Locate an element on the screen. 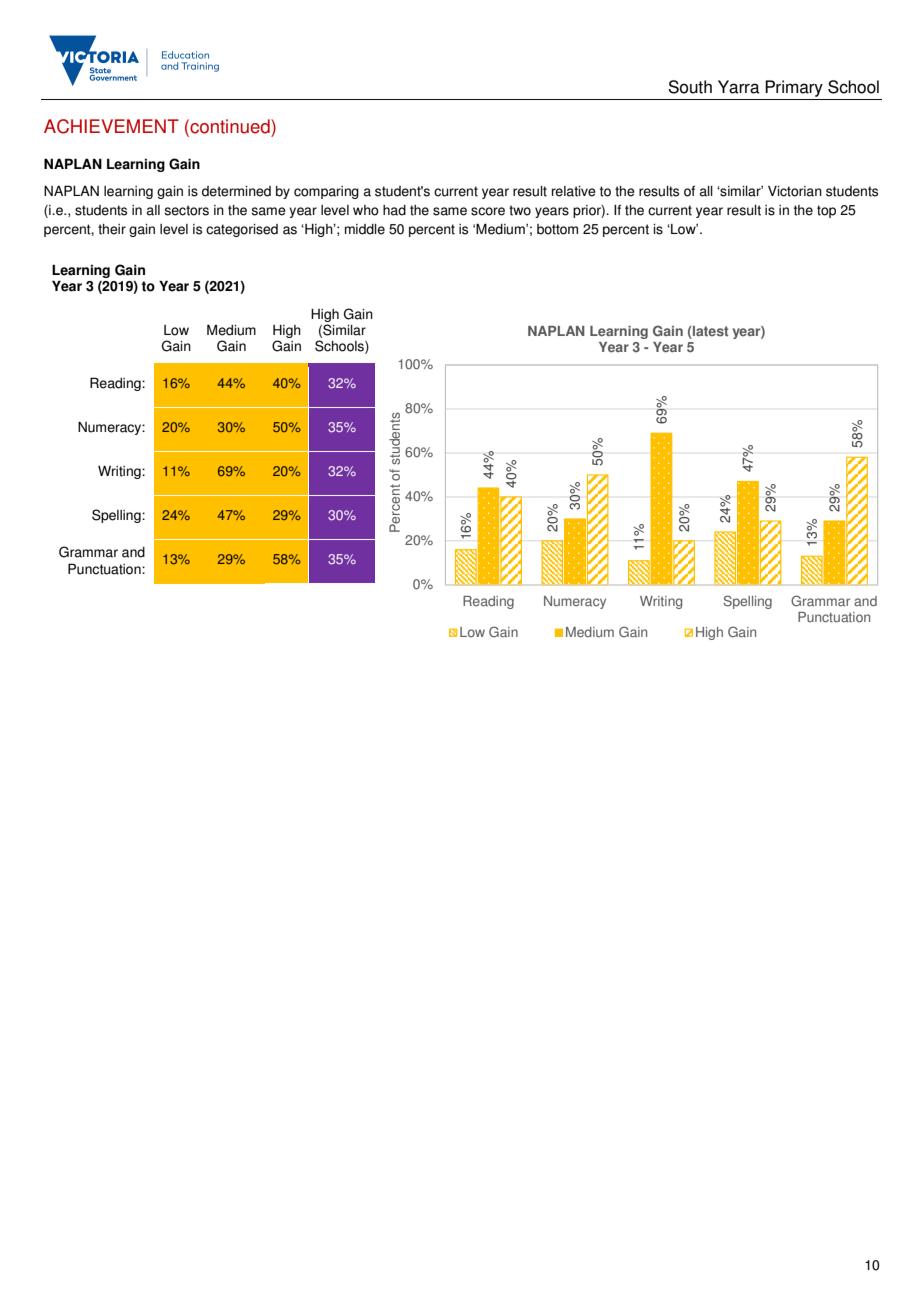  categorised is located at coordinates (242, 230).
